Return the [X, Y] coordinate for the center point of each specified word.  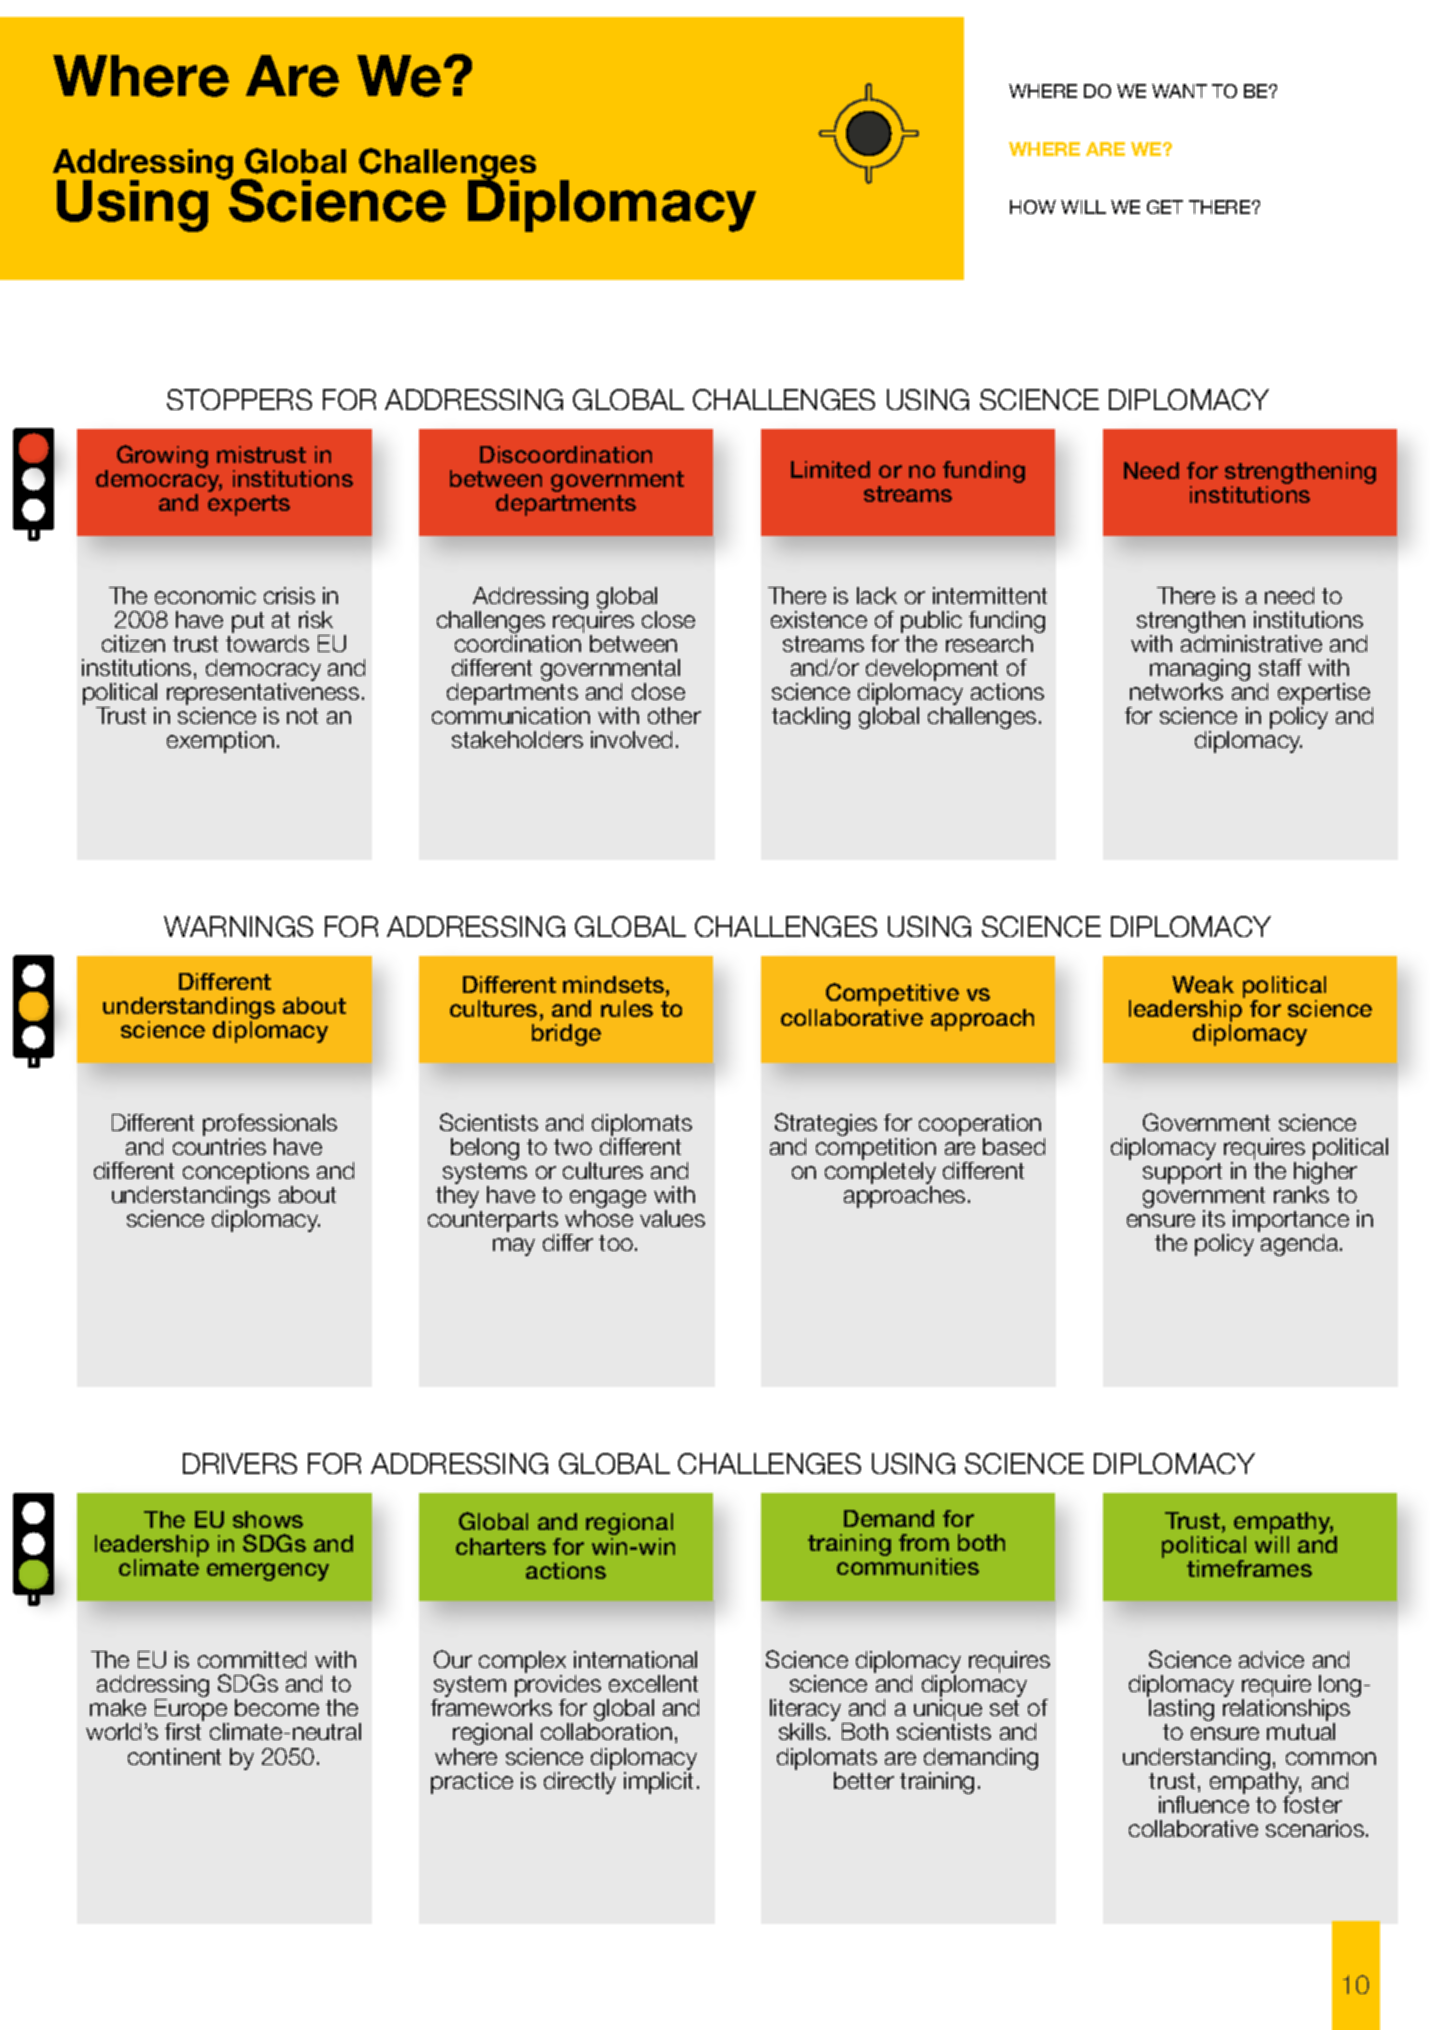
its [1214, 1218]
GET [1165, 207]
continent [174, 1756]
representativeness [263, 695]
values [672, 1218]
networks [1176, 691]
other [674, 715]
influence [1204, 1804]
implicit [658, 1783]
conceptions [246, 1174]
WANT [1179, 91]
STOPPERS [239, 399]
